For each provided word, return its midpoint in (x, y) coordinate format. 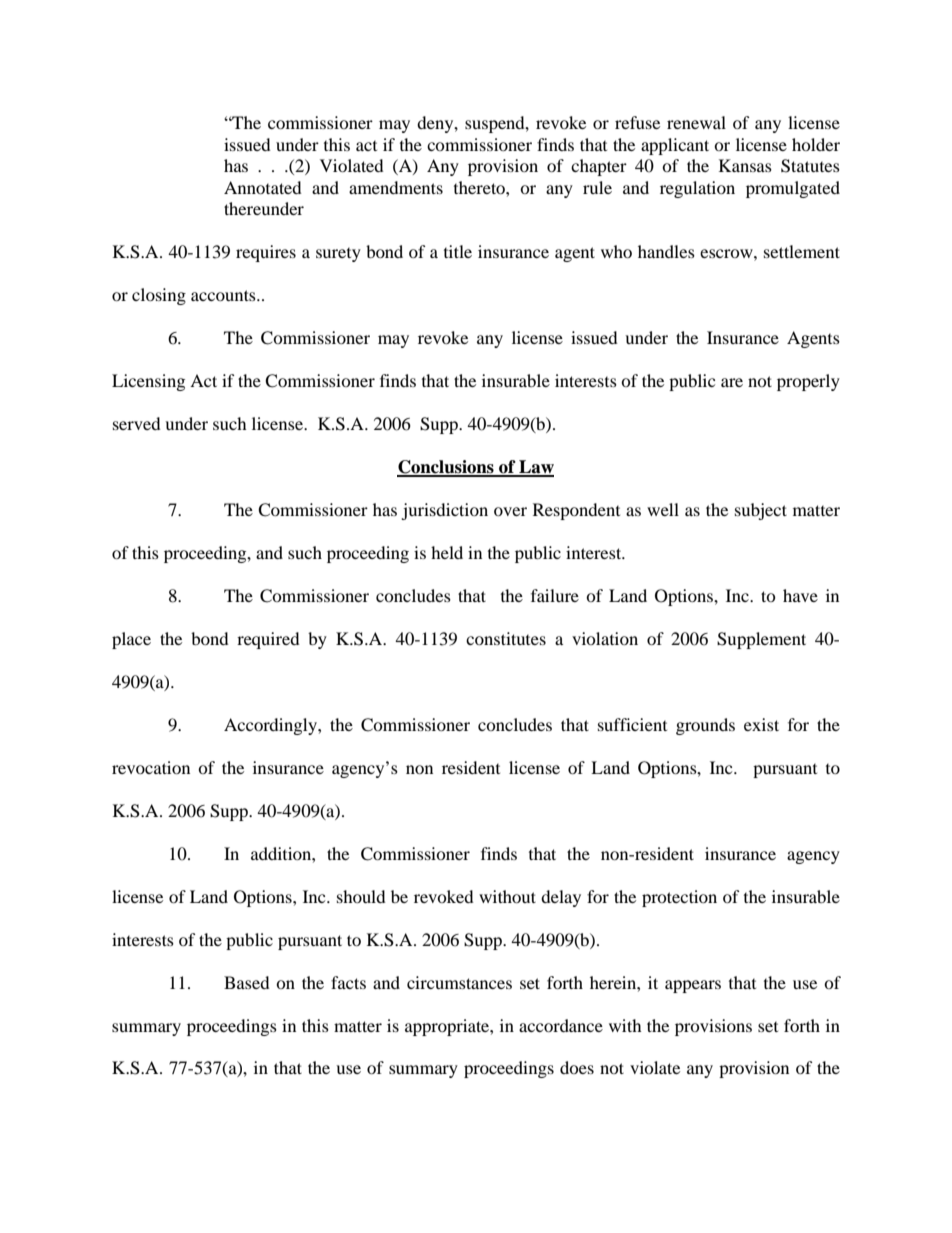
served (137, 423)
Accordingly (271, 726)
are (732, 382)
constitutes (506, 638)
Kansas (745, 165)
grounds (705, 726)
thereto (480, 187)
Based (247, 982)
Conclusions (446, 468)
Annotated (263, 187)
